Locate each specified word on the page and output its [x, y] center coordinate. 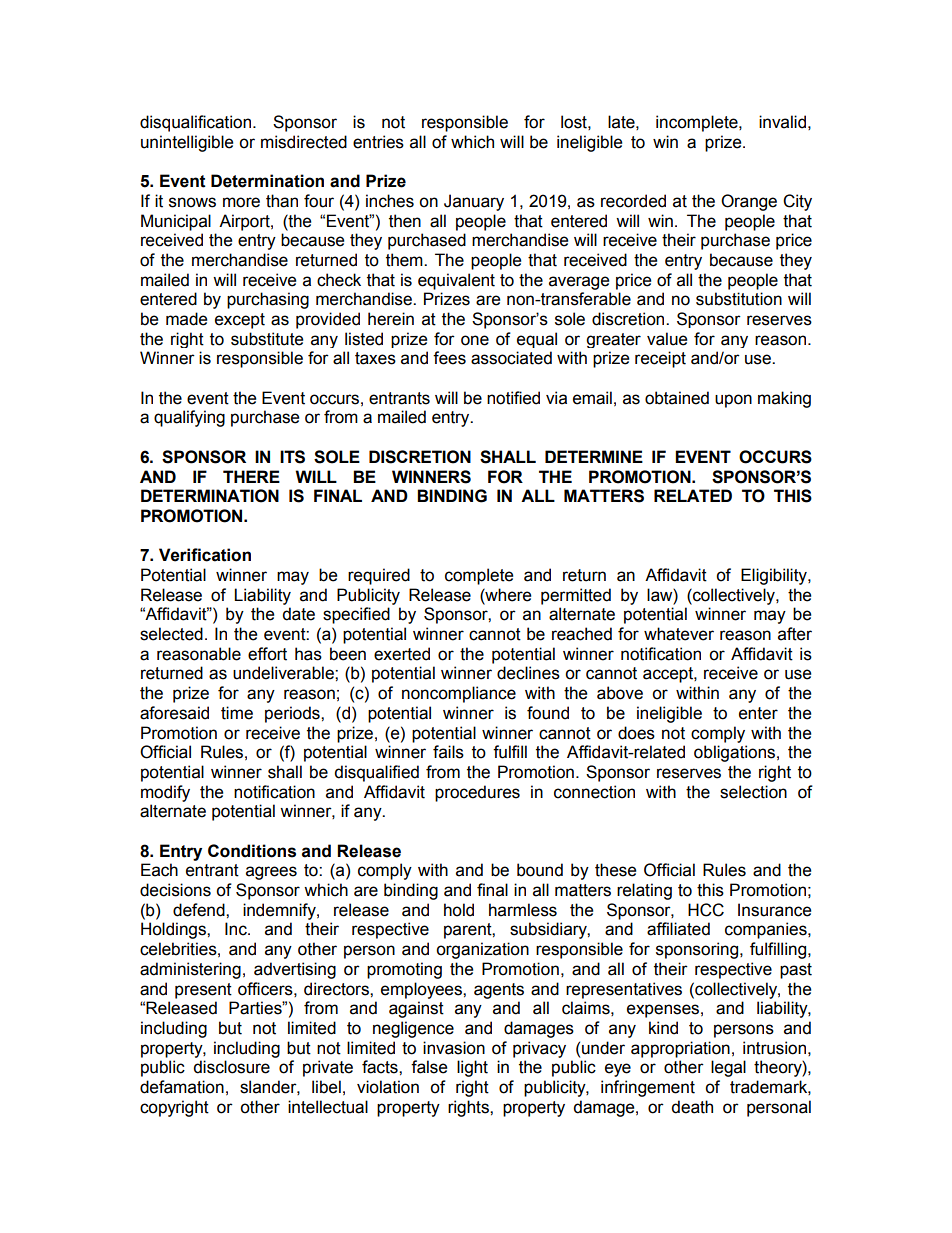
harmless [523, 910]
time [237, 713]
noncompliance [459, 694]
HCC [706, 910]
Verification [205, 555]
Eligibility [775, 576]
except [240, 321]
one [475, 340]
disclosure [231, 1067]
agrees [271, 873]
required [379, 576]
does [636, 733]
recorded [633, 201]
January [474, 202]
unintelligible [187, 143]
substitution [739, 299]
